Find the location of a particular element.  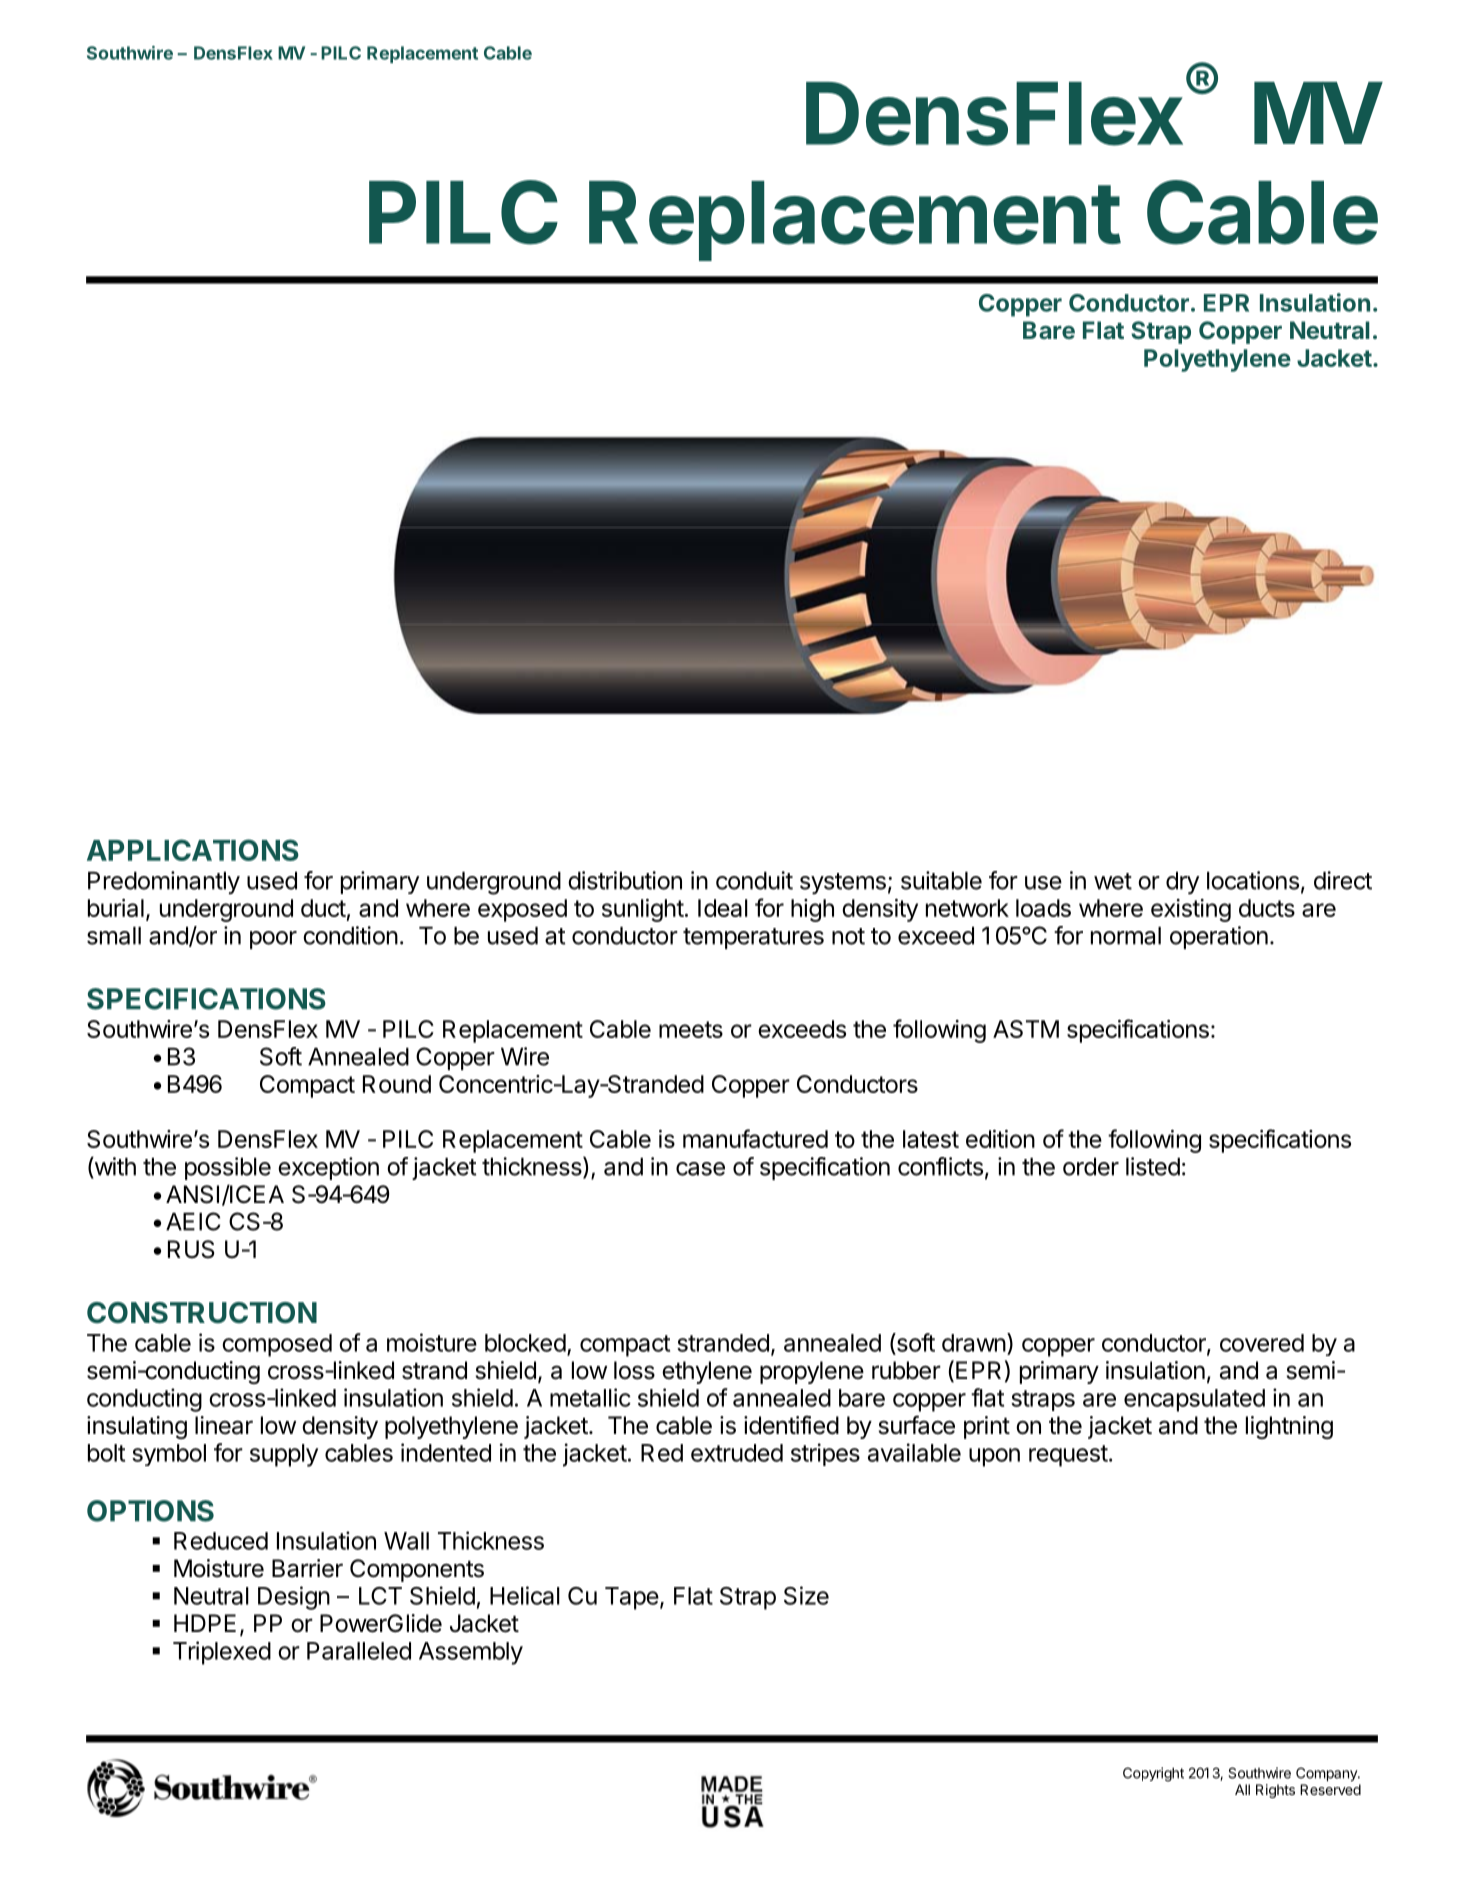

dry is located at coordinates (1182, 883).
